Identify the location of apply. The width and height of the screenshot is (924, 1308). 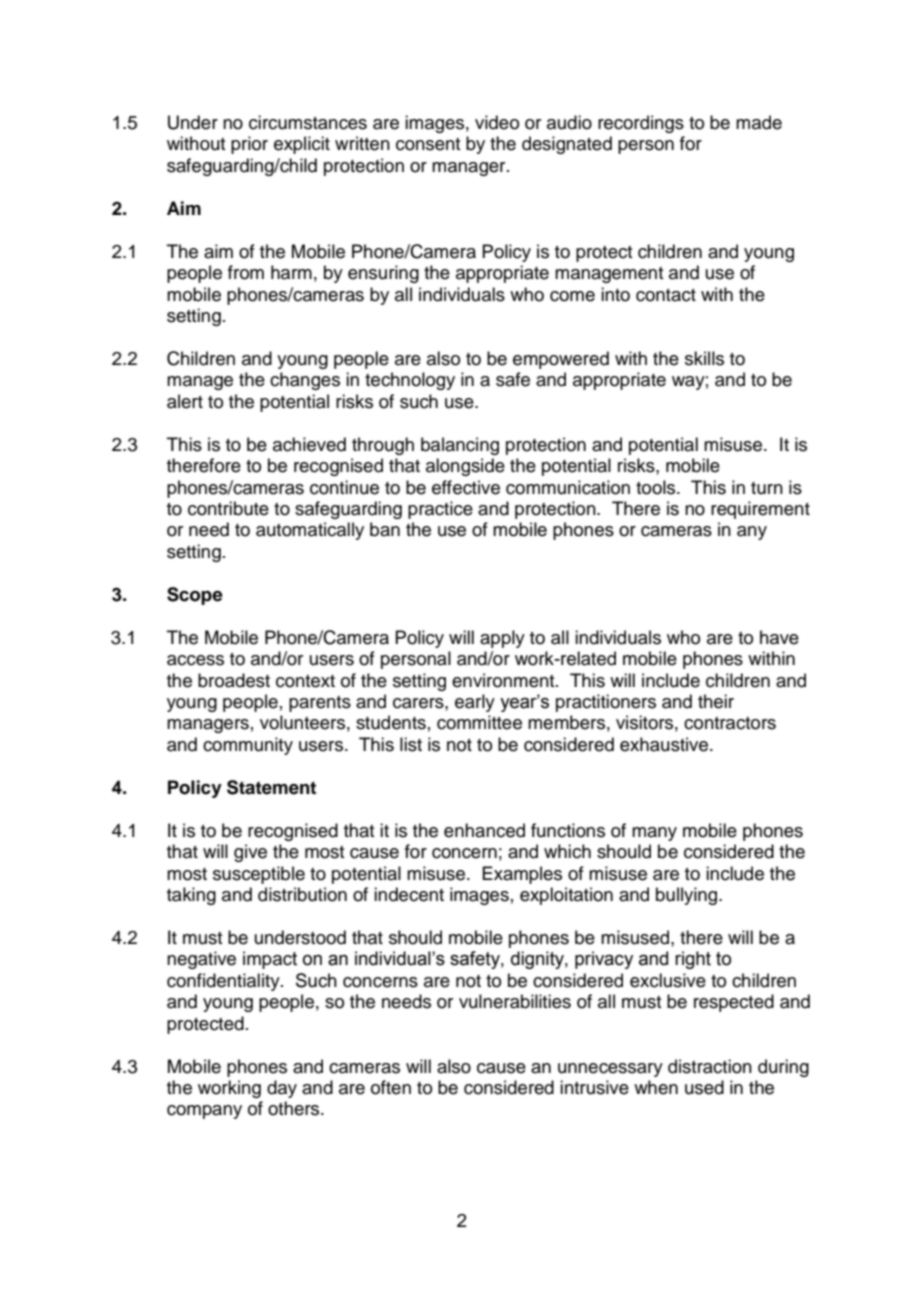
(502, 639).
